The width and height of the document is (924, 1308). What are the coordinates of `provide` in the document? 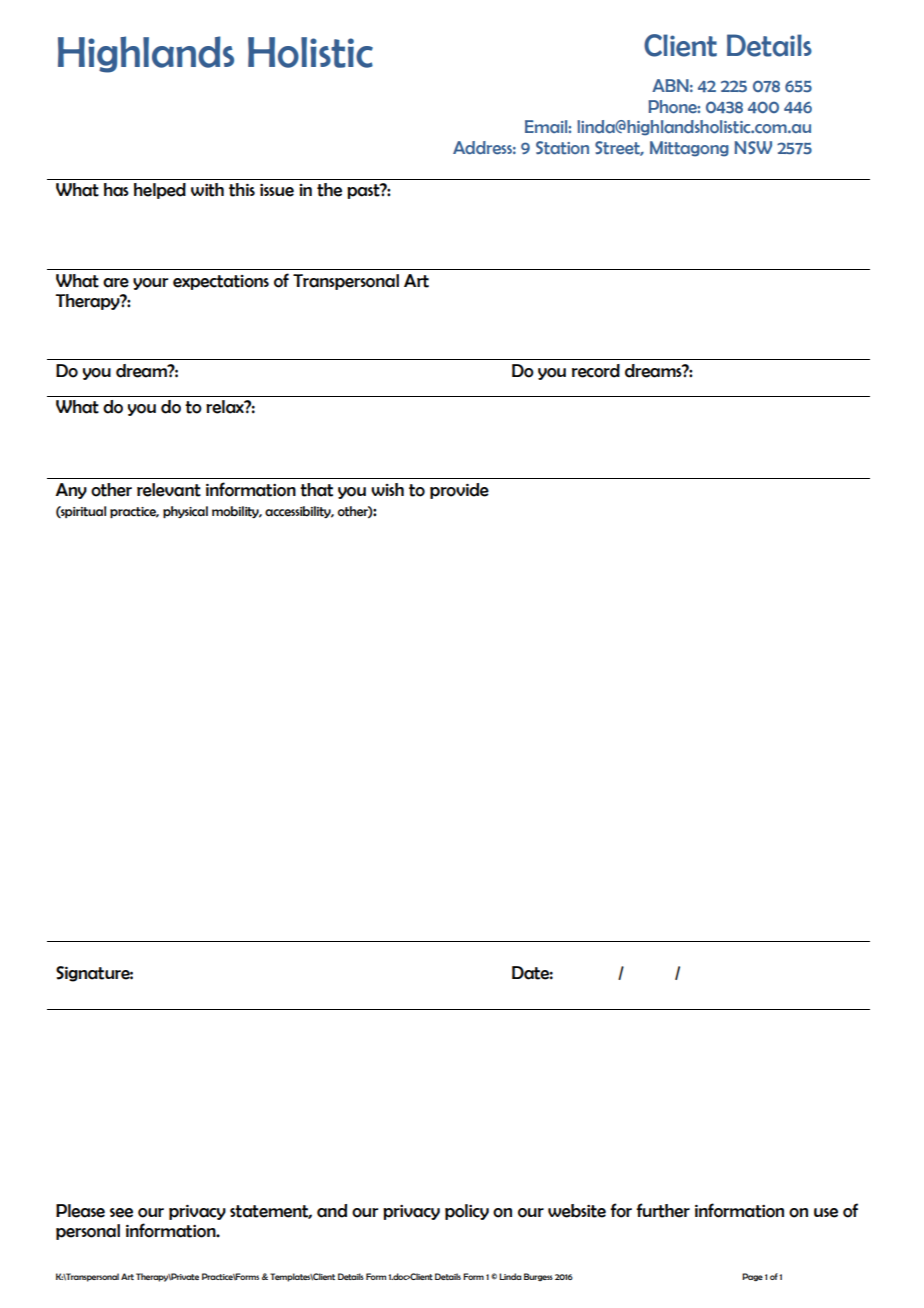 It's located at (459, 491).
